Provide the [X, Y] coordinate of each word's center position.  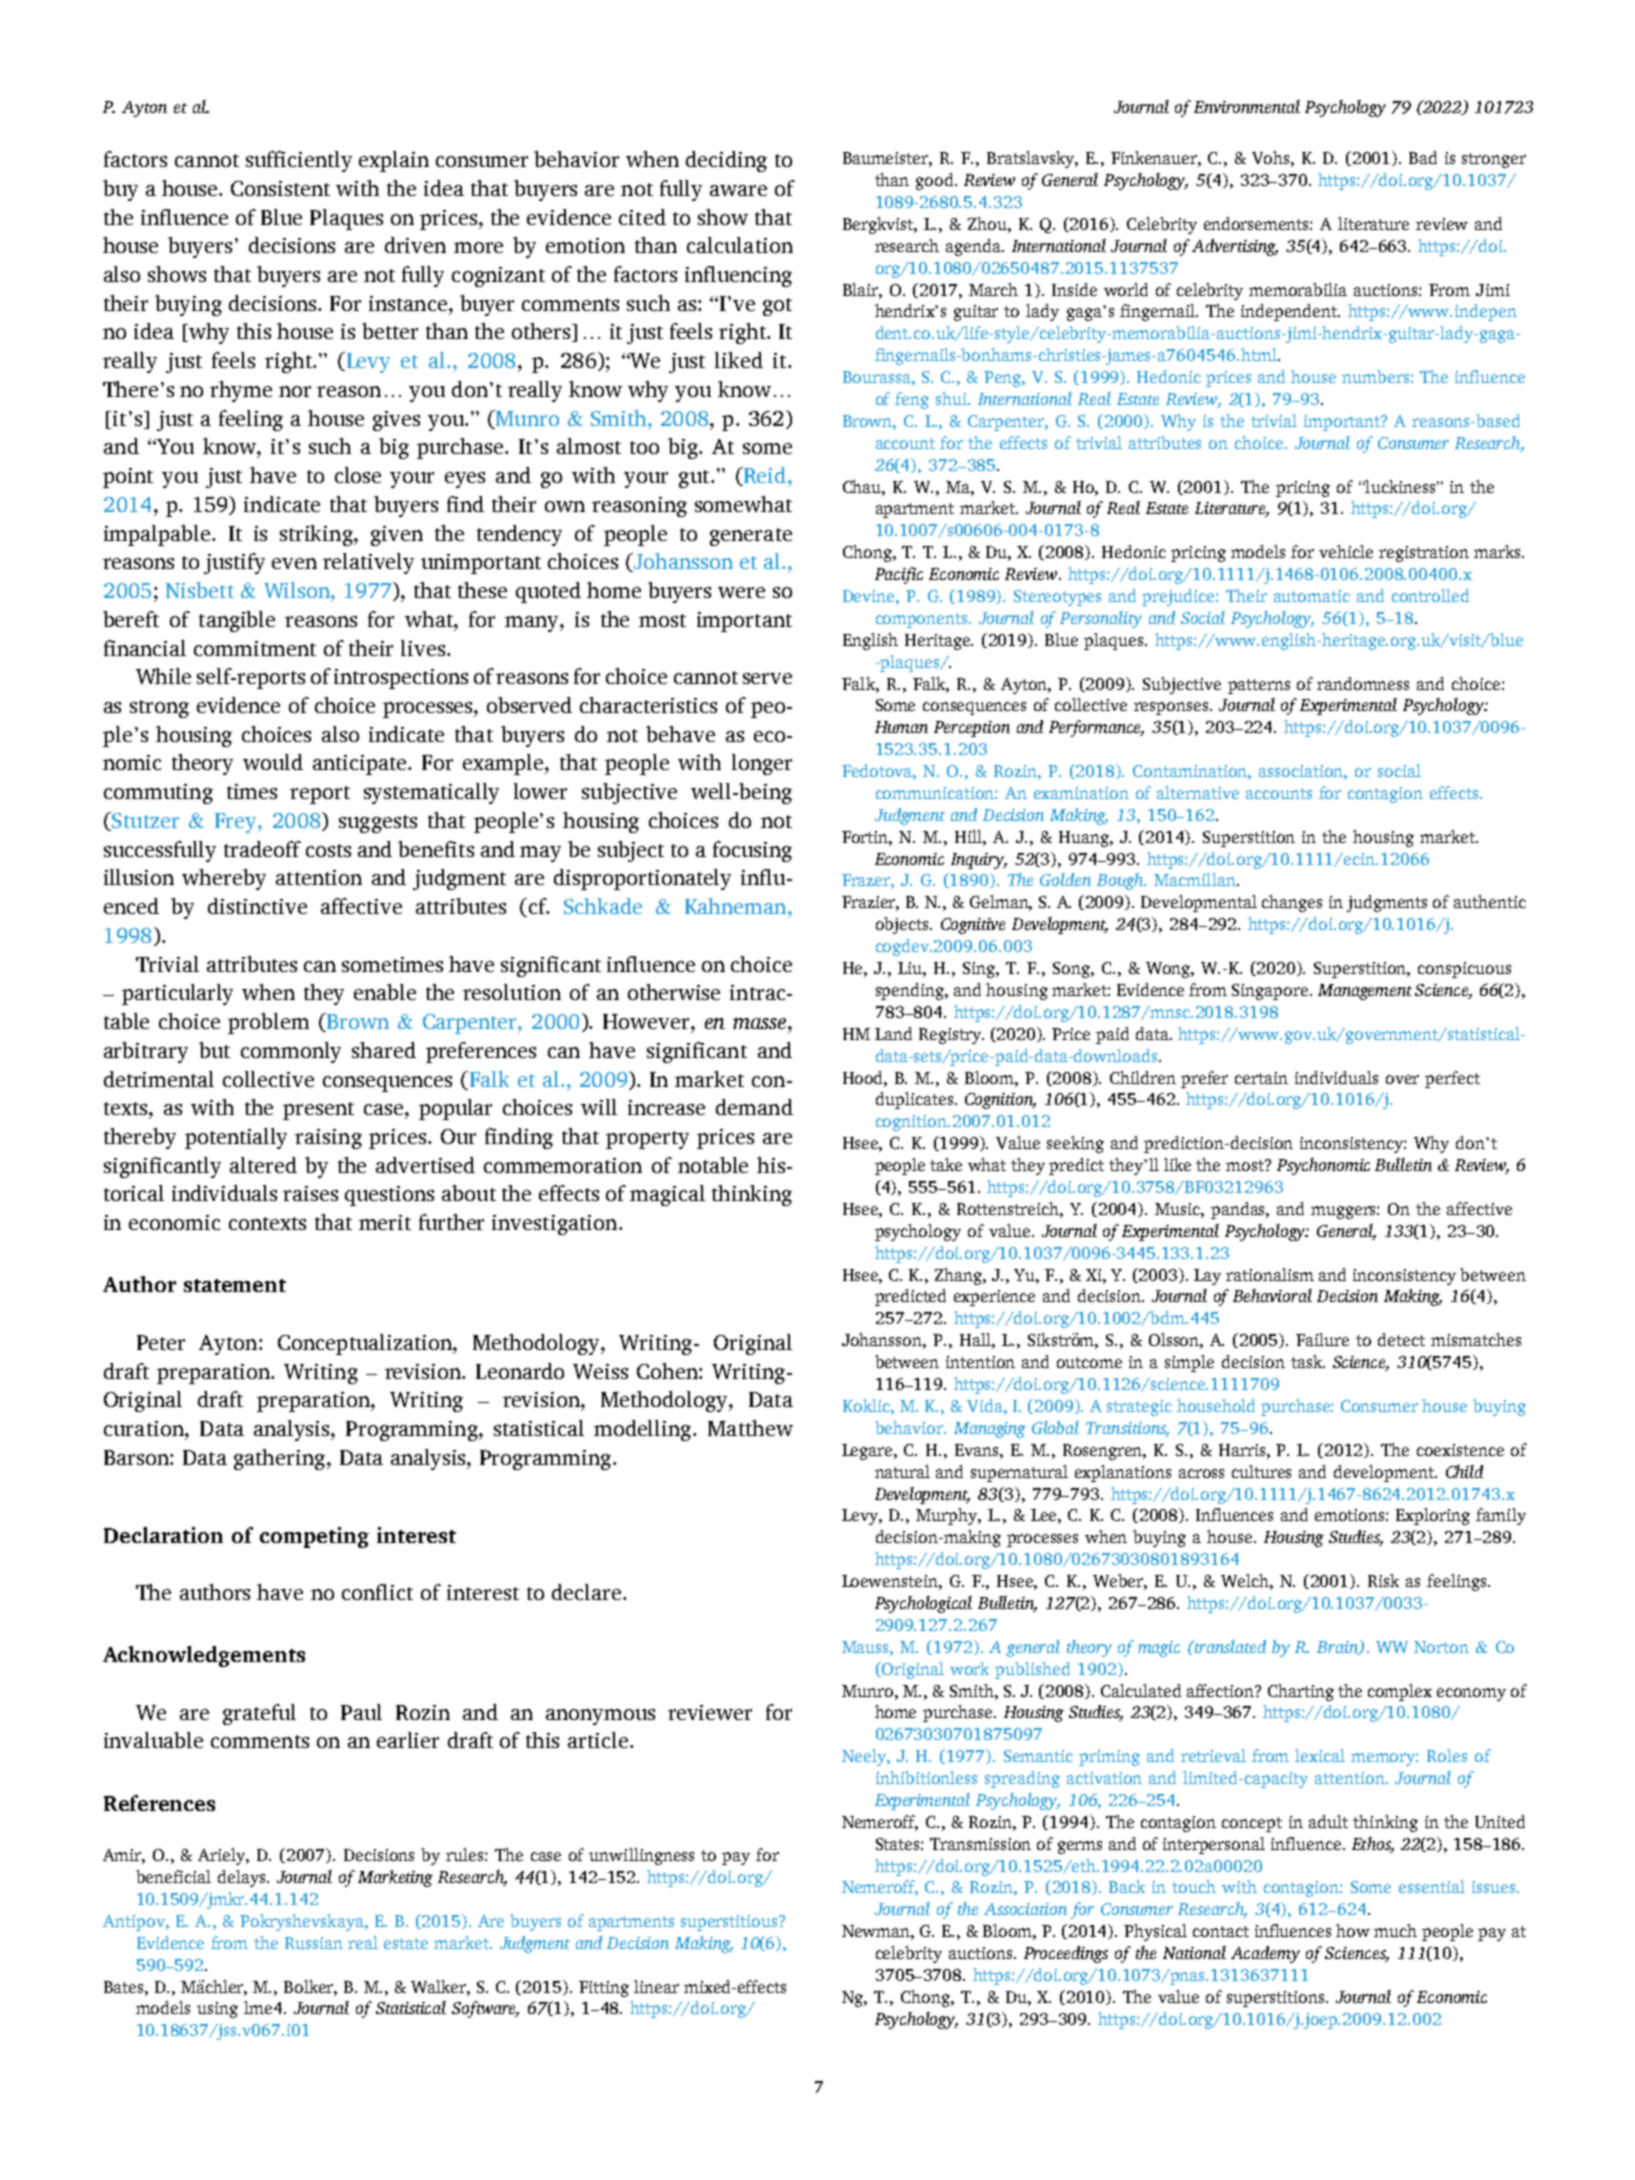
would [273, 762]
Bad [1423, 157]
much [1395, 1930]
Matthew [750, 1428]
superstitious [731, 1923]
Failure [1322, 1339]
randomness [1363, 683]
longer [762, 764]
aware [738, 190]
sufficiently [299, 161]
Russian [314, 1943]
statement [235, 1285]
